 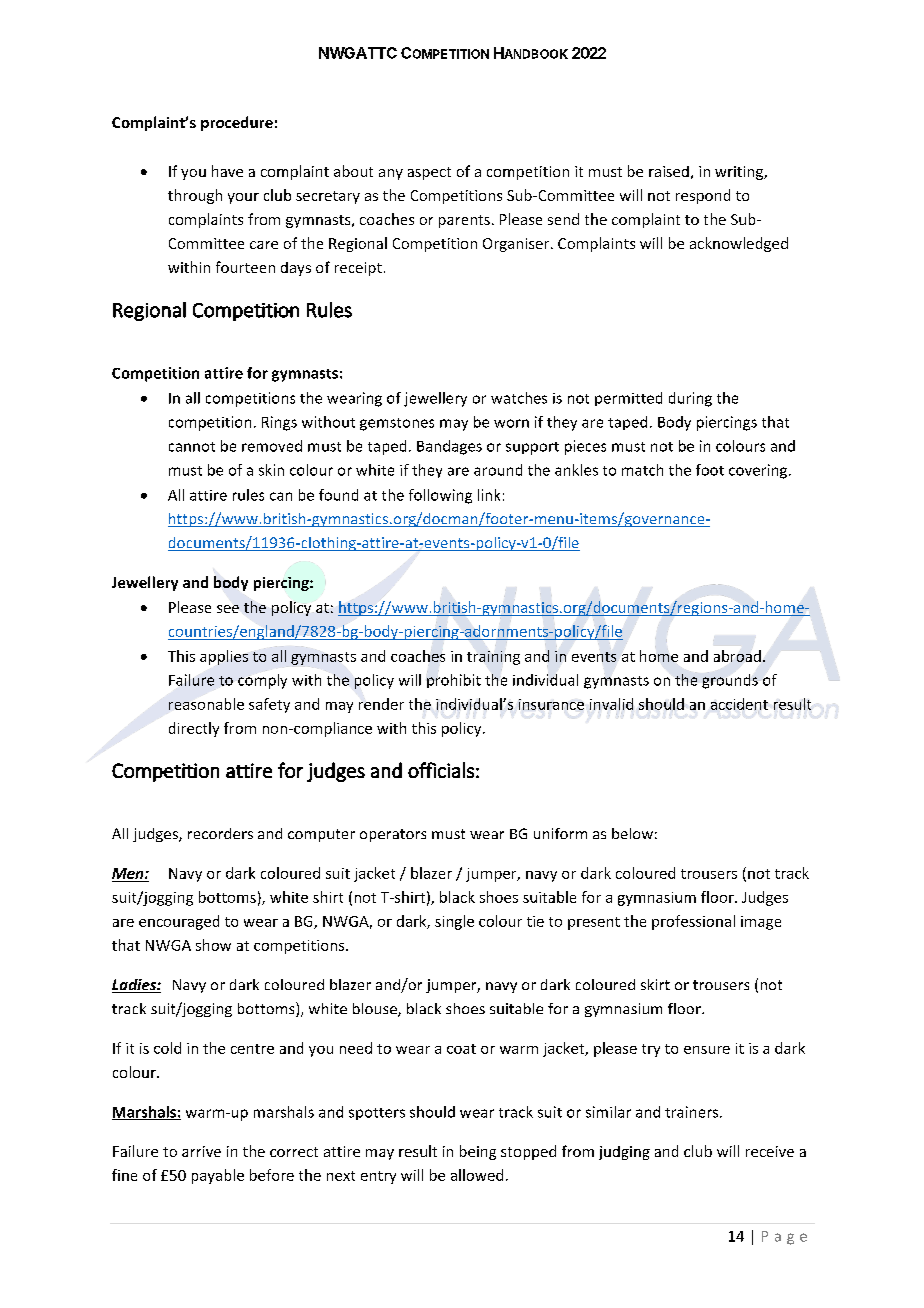 What do you see at coordinates (669, 171) in the screenshot?
I see `raised` at bounding box center [669, 171].
